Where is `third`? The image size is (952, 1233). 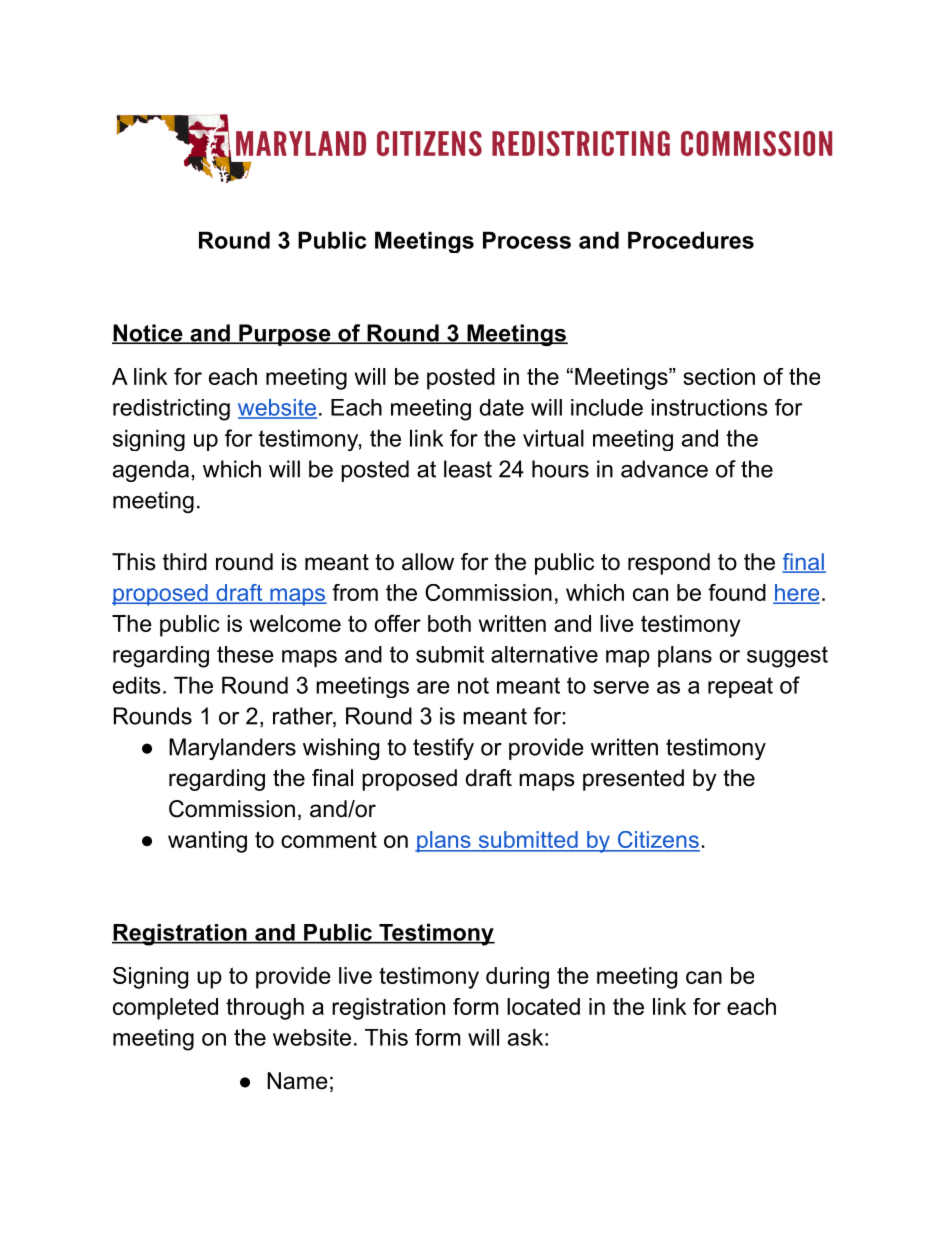
third is located at coordinates (185, 562).
